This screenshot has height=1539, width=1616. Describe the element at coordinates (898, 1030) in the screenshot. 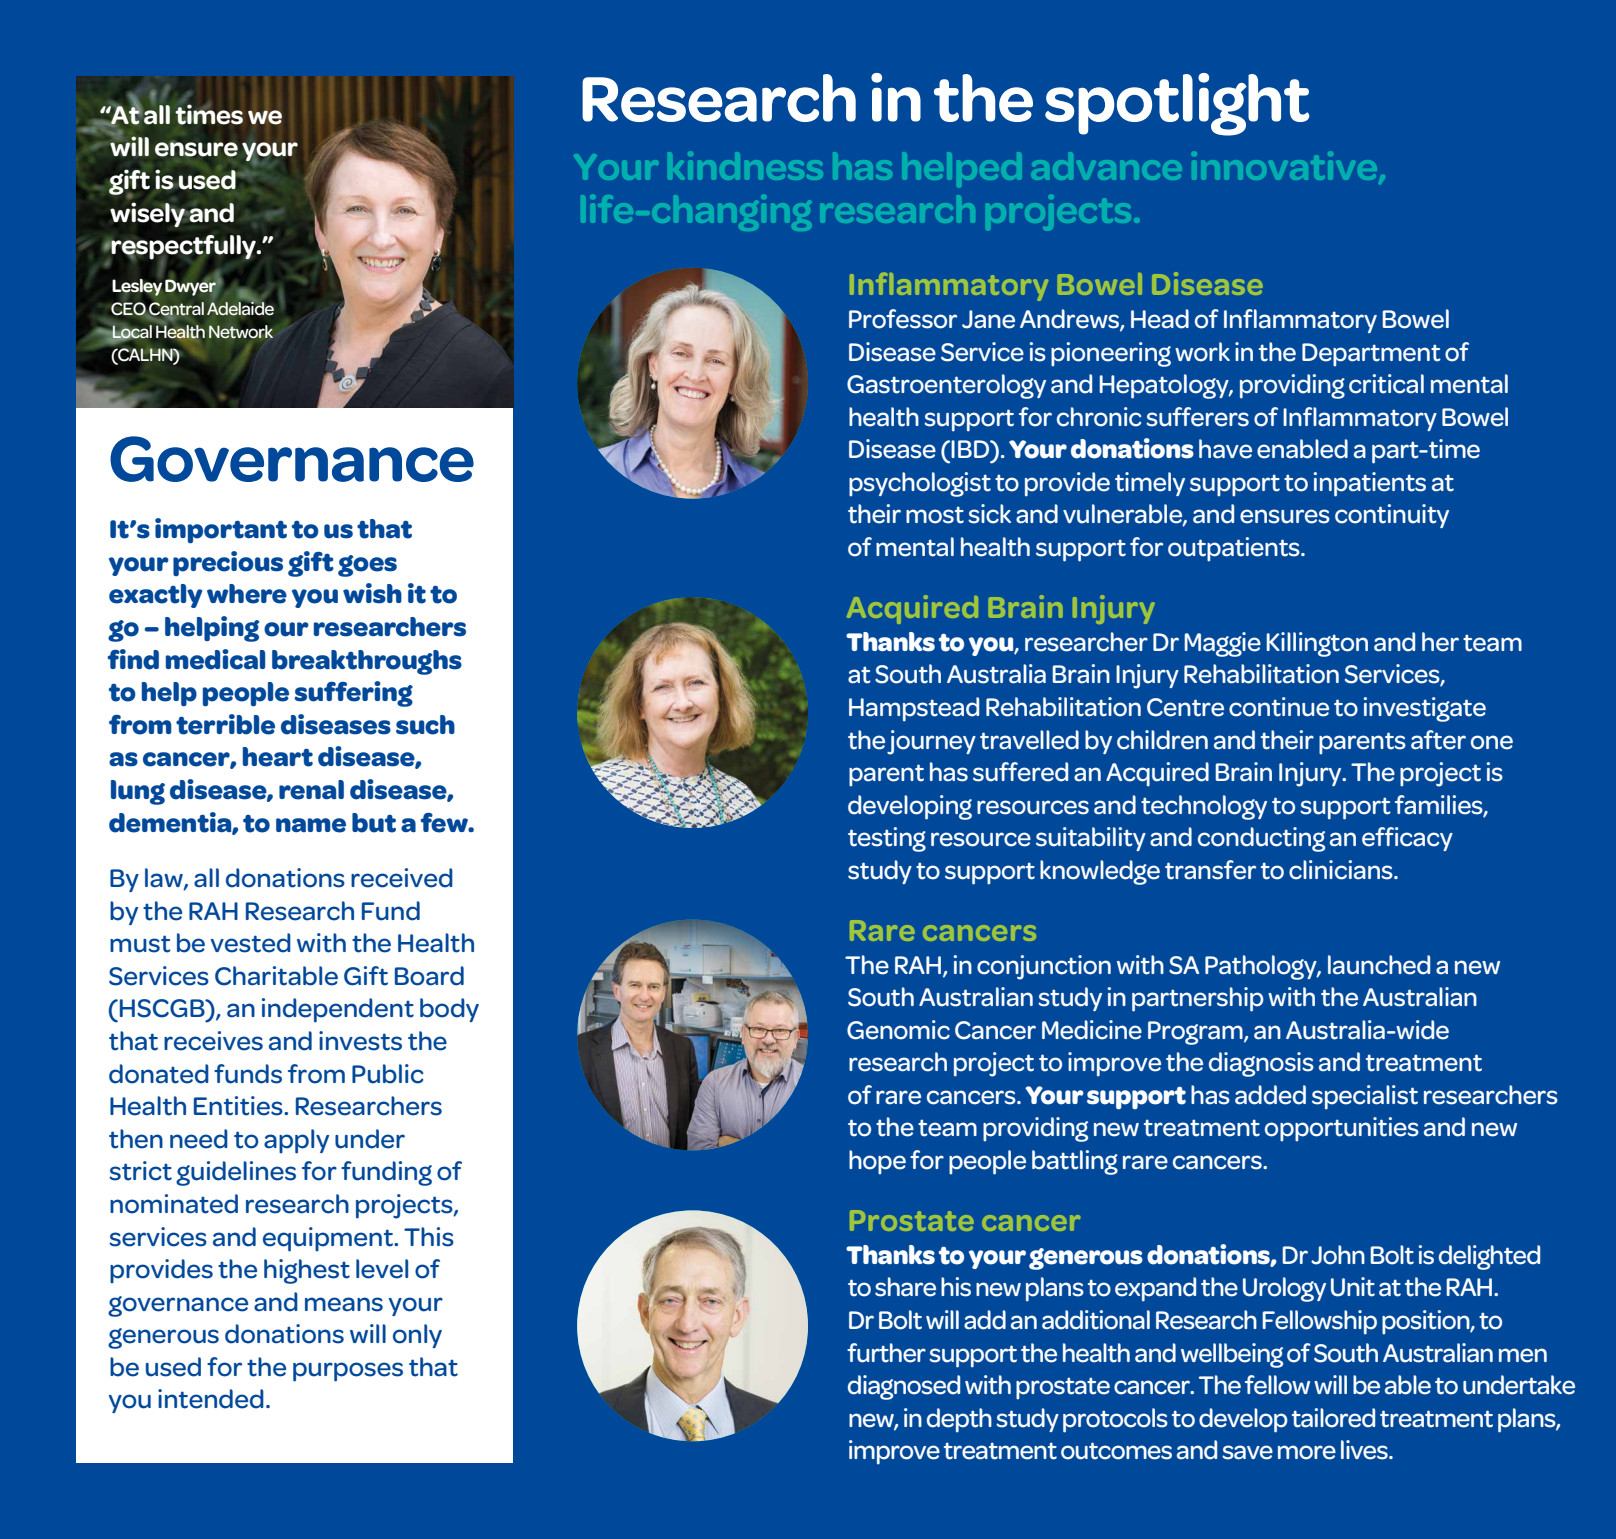

I see `Genomic` at that location.
